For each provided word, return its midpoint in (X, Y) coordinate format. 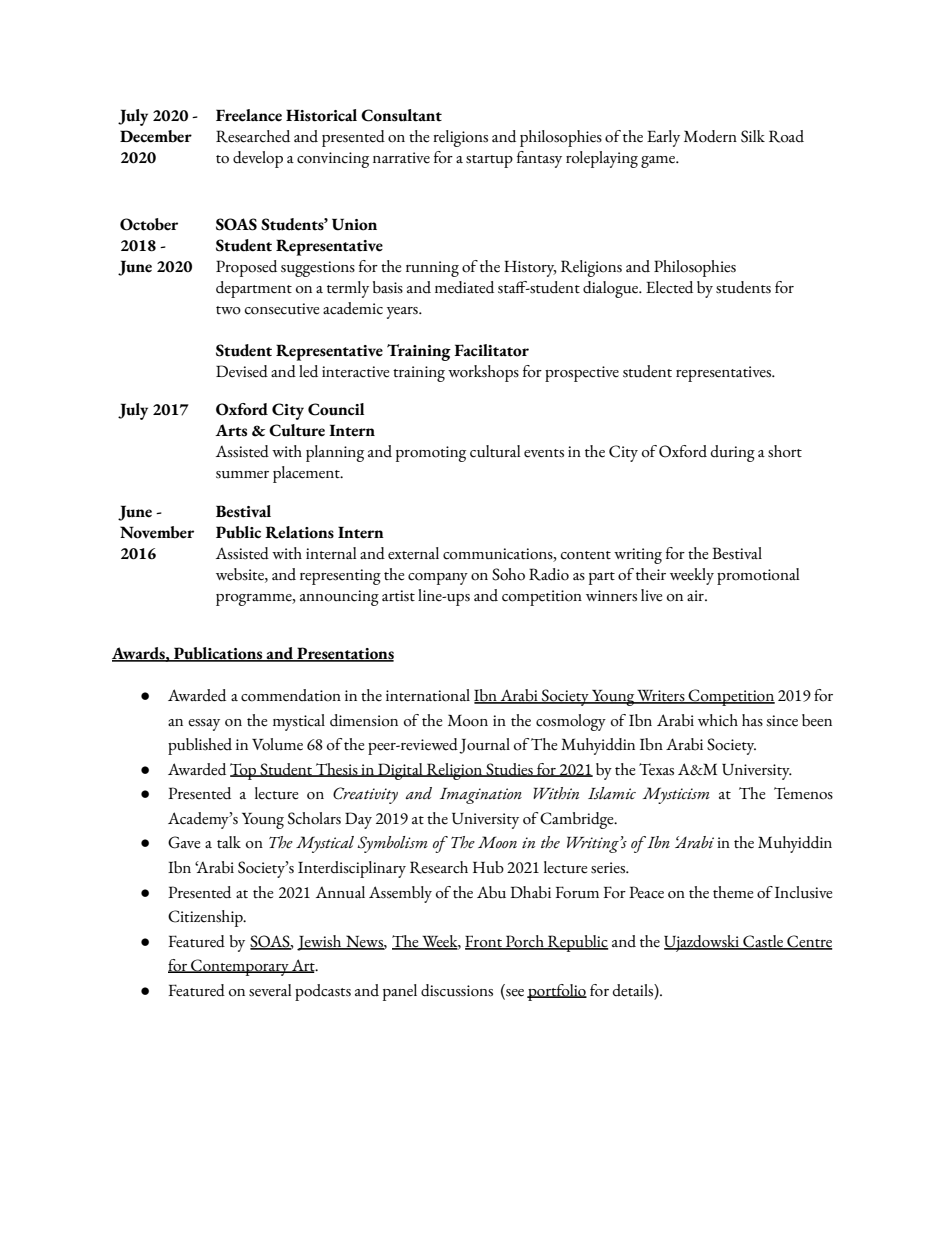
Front (485, 942)
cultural (495, 451)
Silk (753, 136)
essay (204, 725)
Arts (231, 430)
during (733, 453)
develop (258, 159)
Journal (484, 746)
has (752, 720)
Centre (809, 942)
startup (489, 161)
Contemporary (240, 967)
